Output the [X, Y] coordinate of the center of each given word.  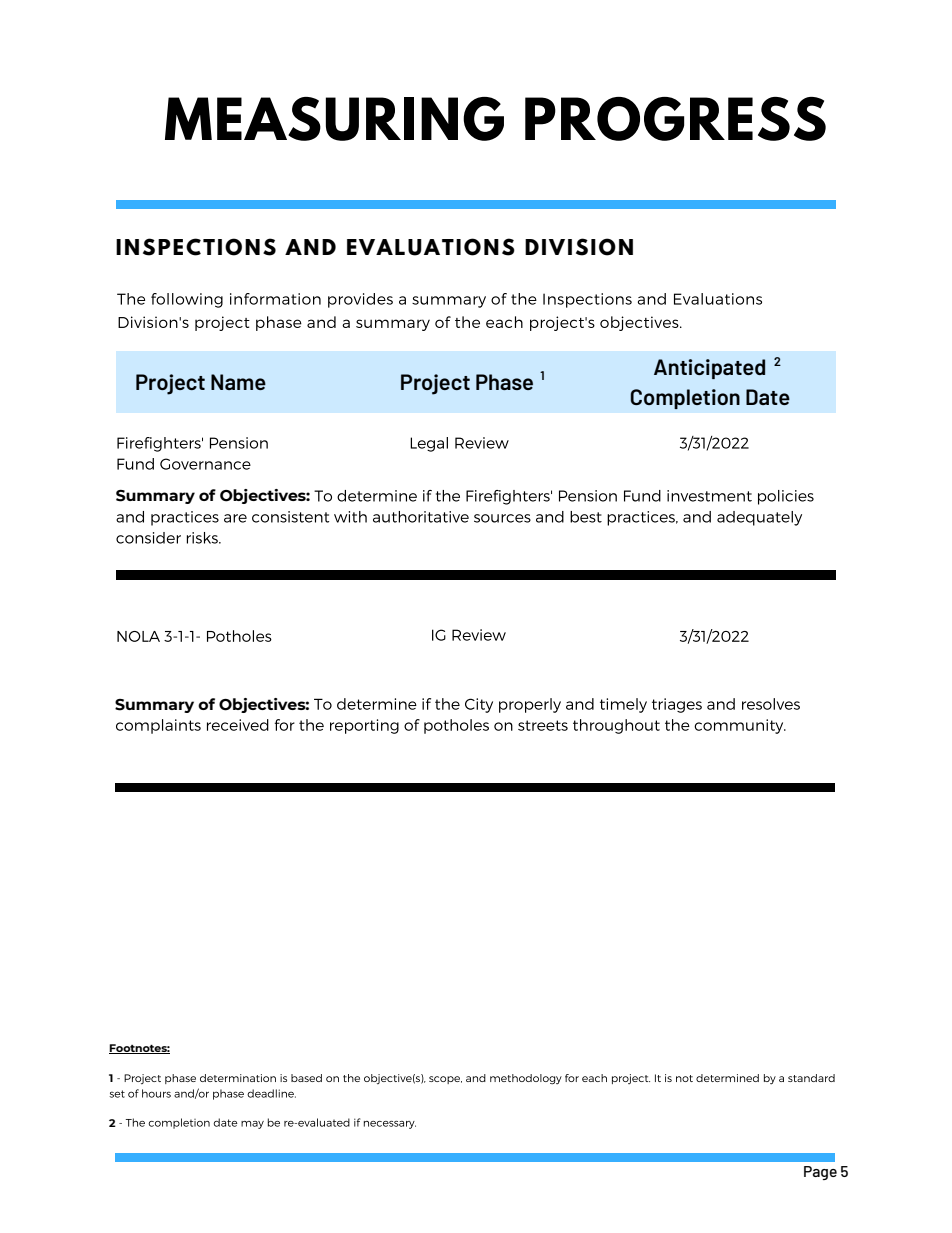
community [740, 726]
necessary [390, 1125]
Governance [205, 464]
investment [709, 496]
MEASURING [334, 119]
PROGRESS [675, 119]
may [252, 1125]
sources [502, 518]
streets [543, 725]
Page [820, 1173]
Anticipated [709, 369]
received [238, 725]
